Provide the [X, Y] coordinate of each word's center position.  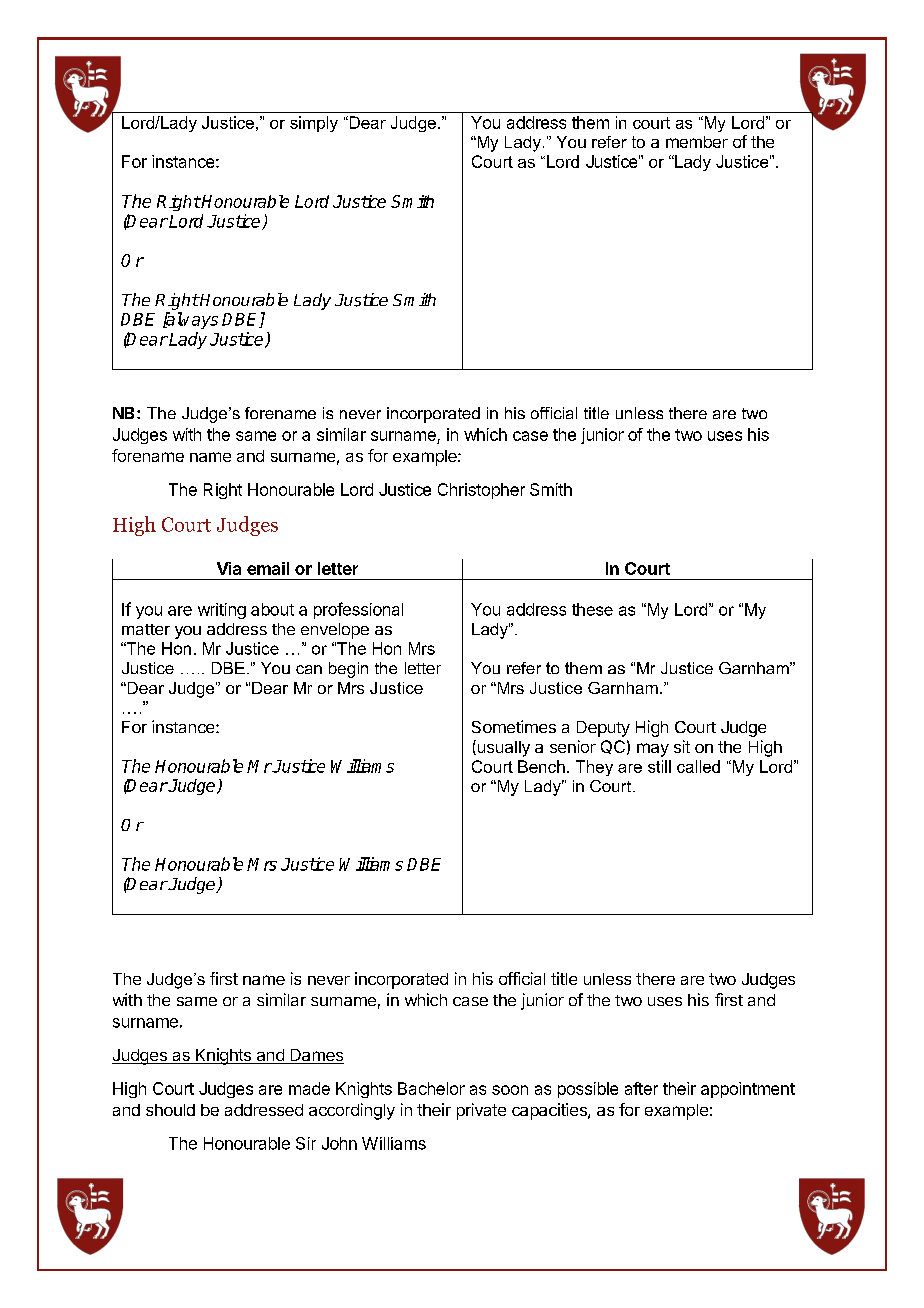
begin [348, 670]
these [592, 609]
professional [358, 610]
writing [222, 611]
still [659, 766]
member [697, 142]
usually [502, 748]
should [170, 1110]
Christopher [481, 491]
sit [682, 746]
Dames [316, 1056]
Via [229, 568]
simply [314, 124]
